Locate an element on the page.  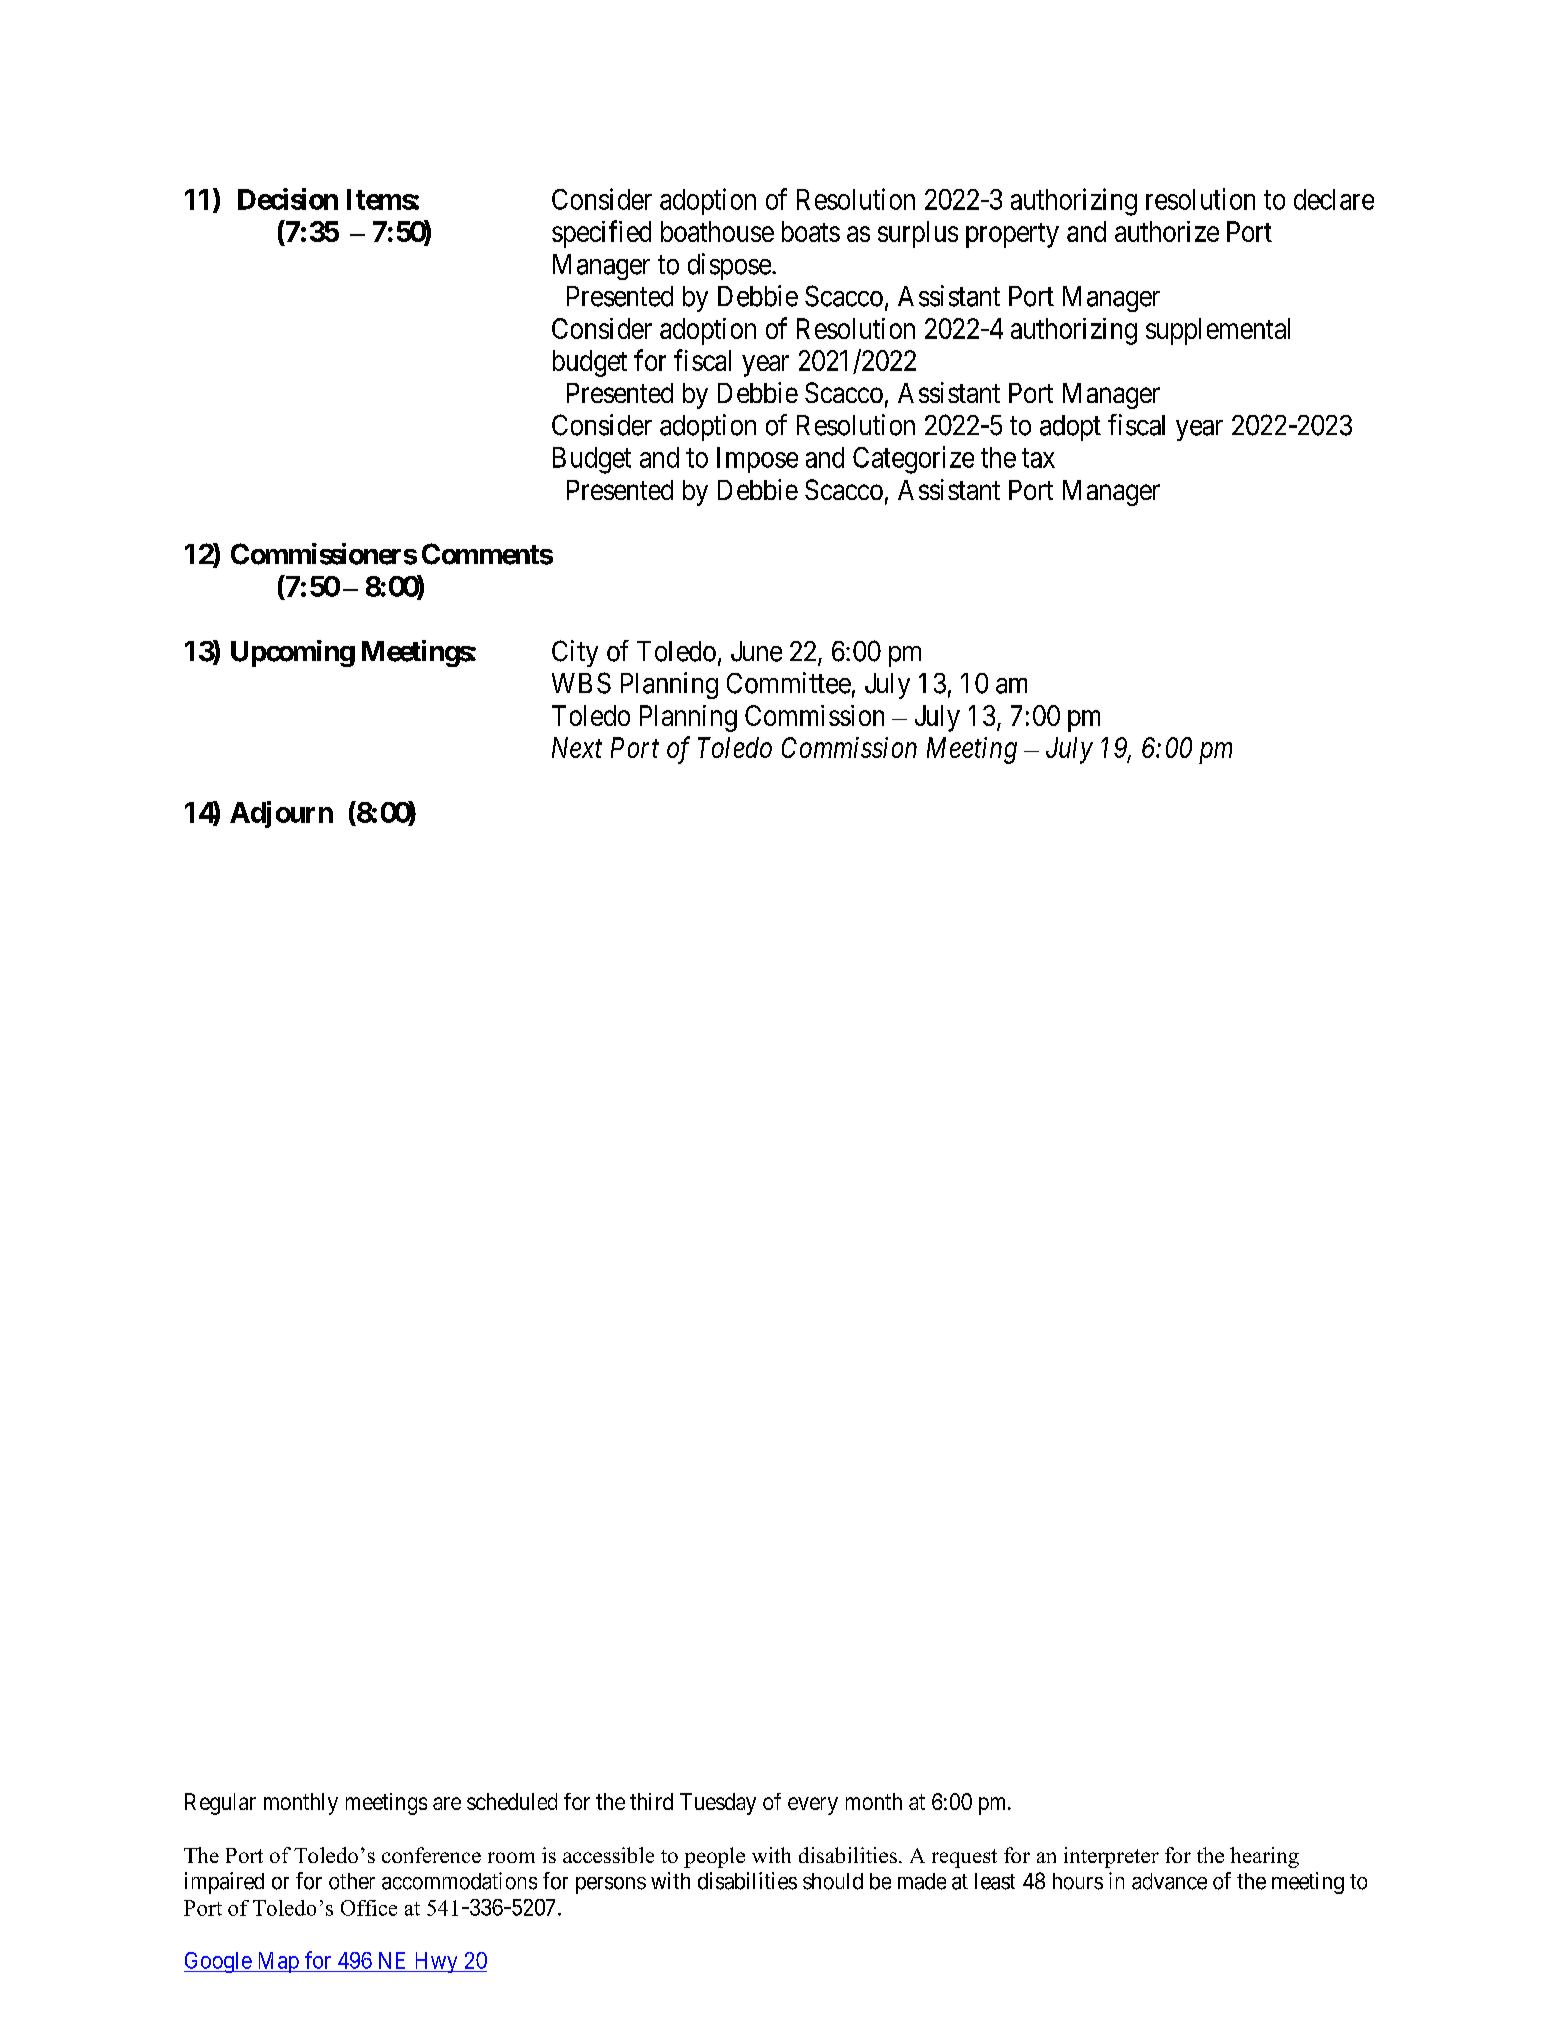
should is located at coordinates (833, 1881).
